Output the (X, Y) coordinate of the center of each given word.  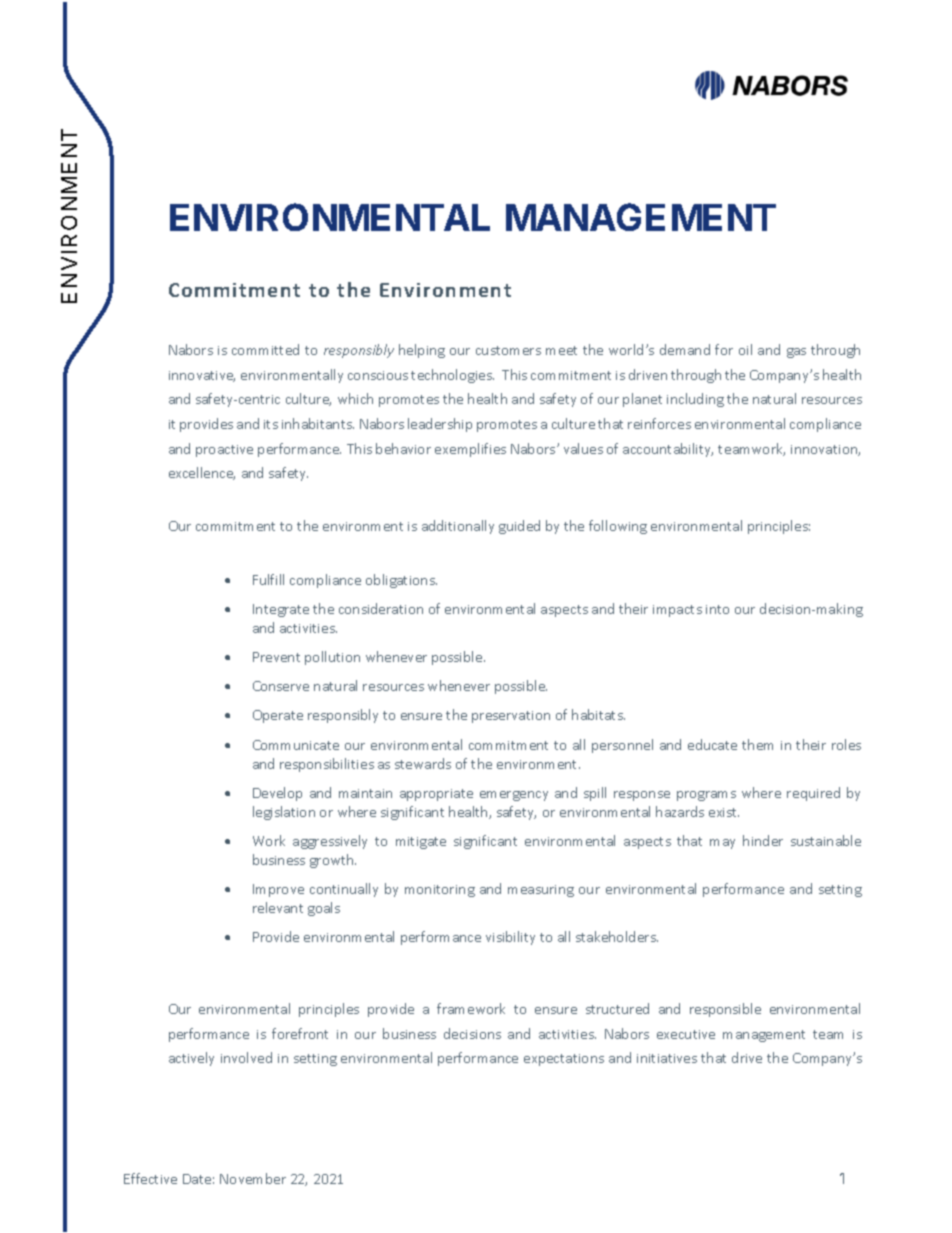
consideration (381, 608)
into (717, 609)
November (253, 1178)
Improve (278, 890)
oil (745, 349)
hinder (763, 840)
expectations (564, 1060)
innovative (202, 376)
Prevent (276, 657)
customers (508, 350)
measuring (541, 891)
